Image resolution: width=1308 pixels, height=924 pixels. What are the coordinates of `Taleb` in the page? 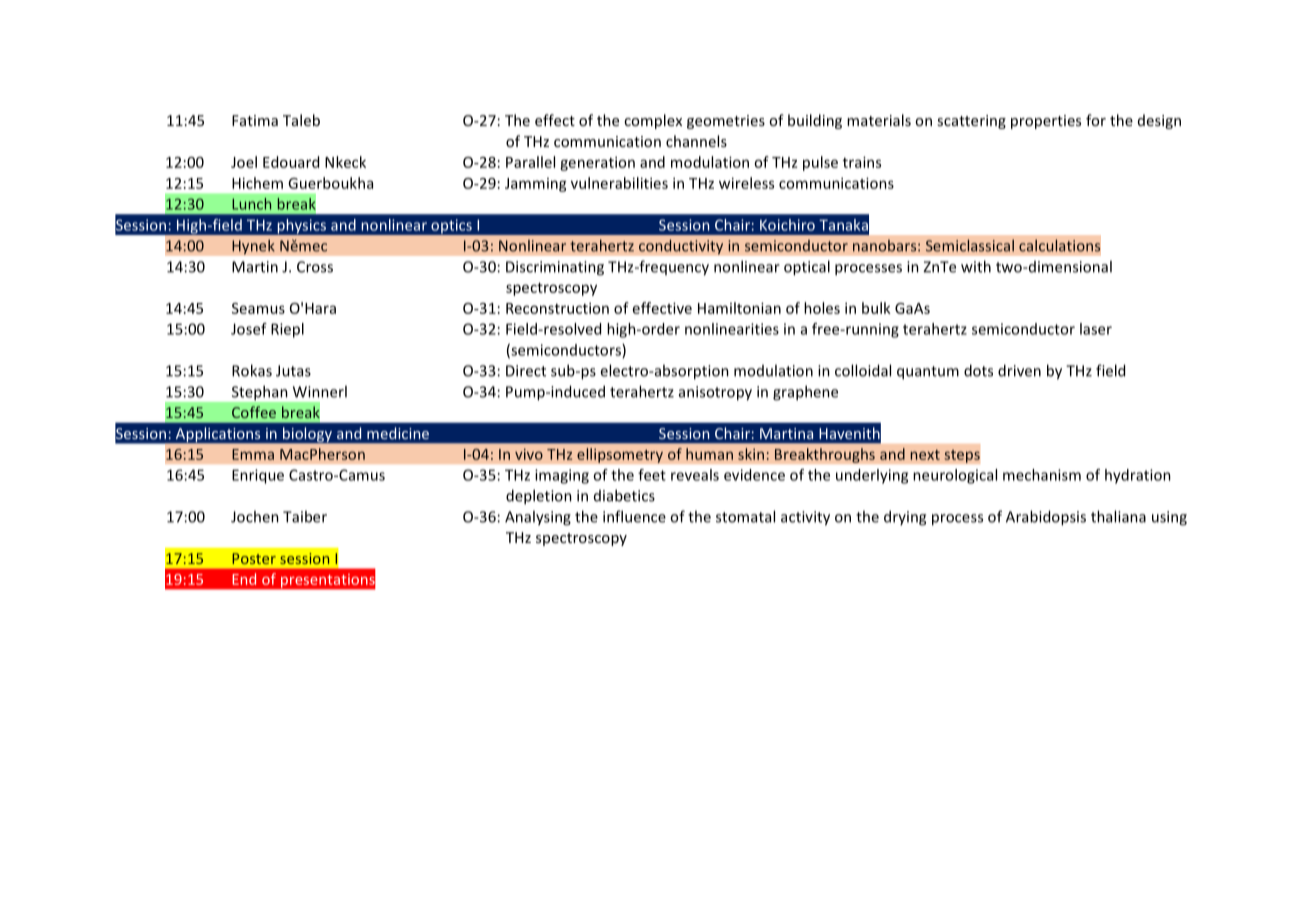 It's located at (301, 120).
